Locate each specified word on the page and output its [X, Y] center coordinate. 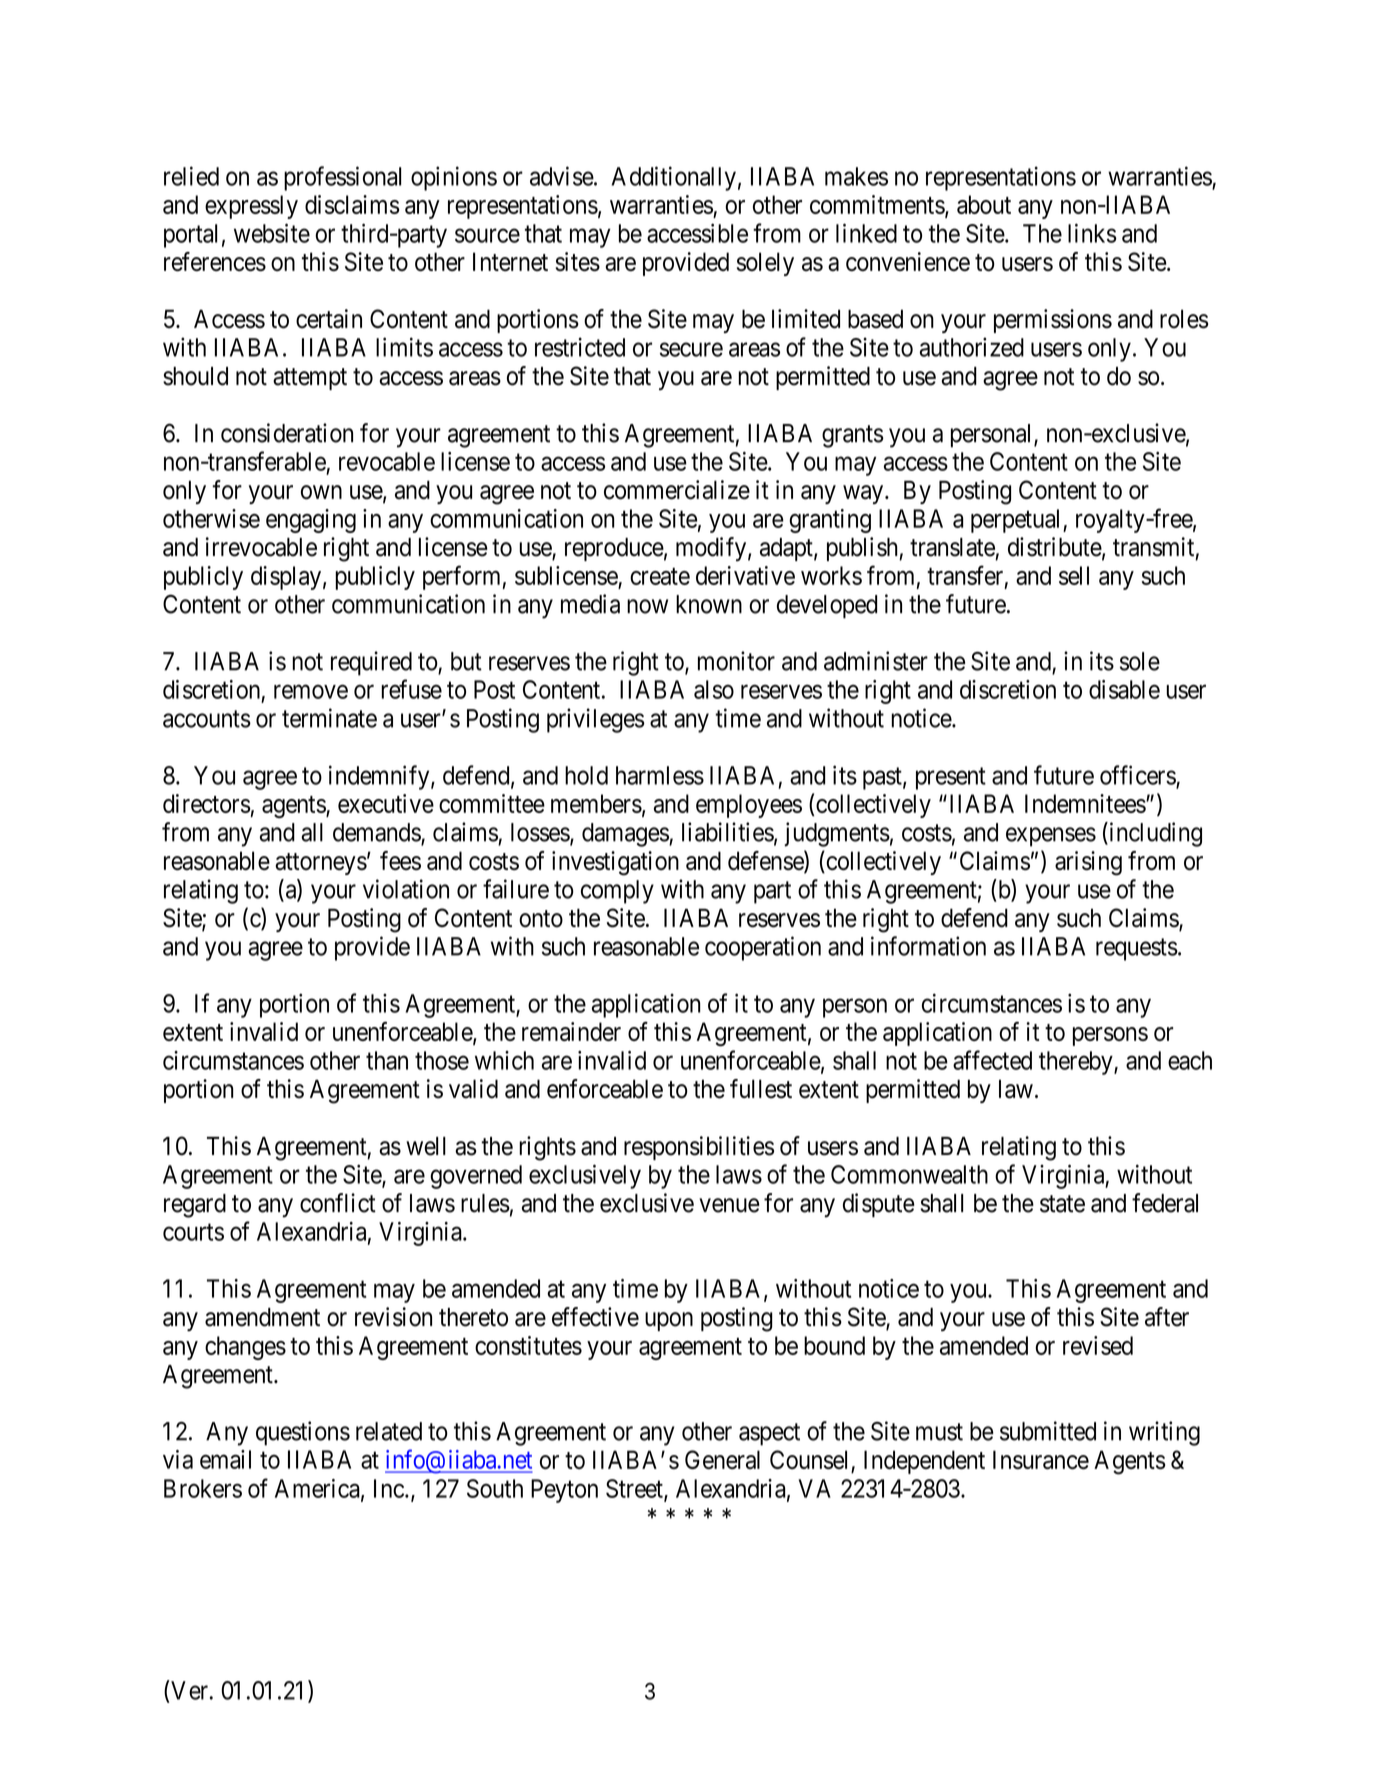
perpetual [1017, 521]
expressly [251, 207]
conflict [338, 1203]
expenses [1051, 837]
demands [377, 833]
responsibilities [699, 1148]
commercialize [677, 490]
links [1092, 233]
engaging [311, 521]
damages [626, 835]
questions [303, 1433]
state [1062, 1204]
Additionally [673, 178]
